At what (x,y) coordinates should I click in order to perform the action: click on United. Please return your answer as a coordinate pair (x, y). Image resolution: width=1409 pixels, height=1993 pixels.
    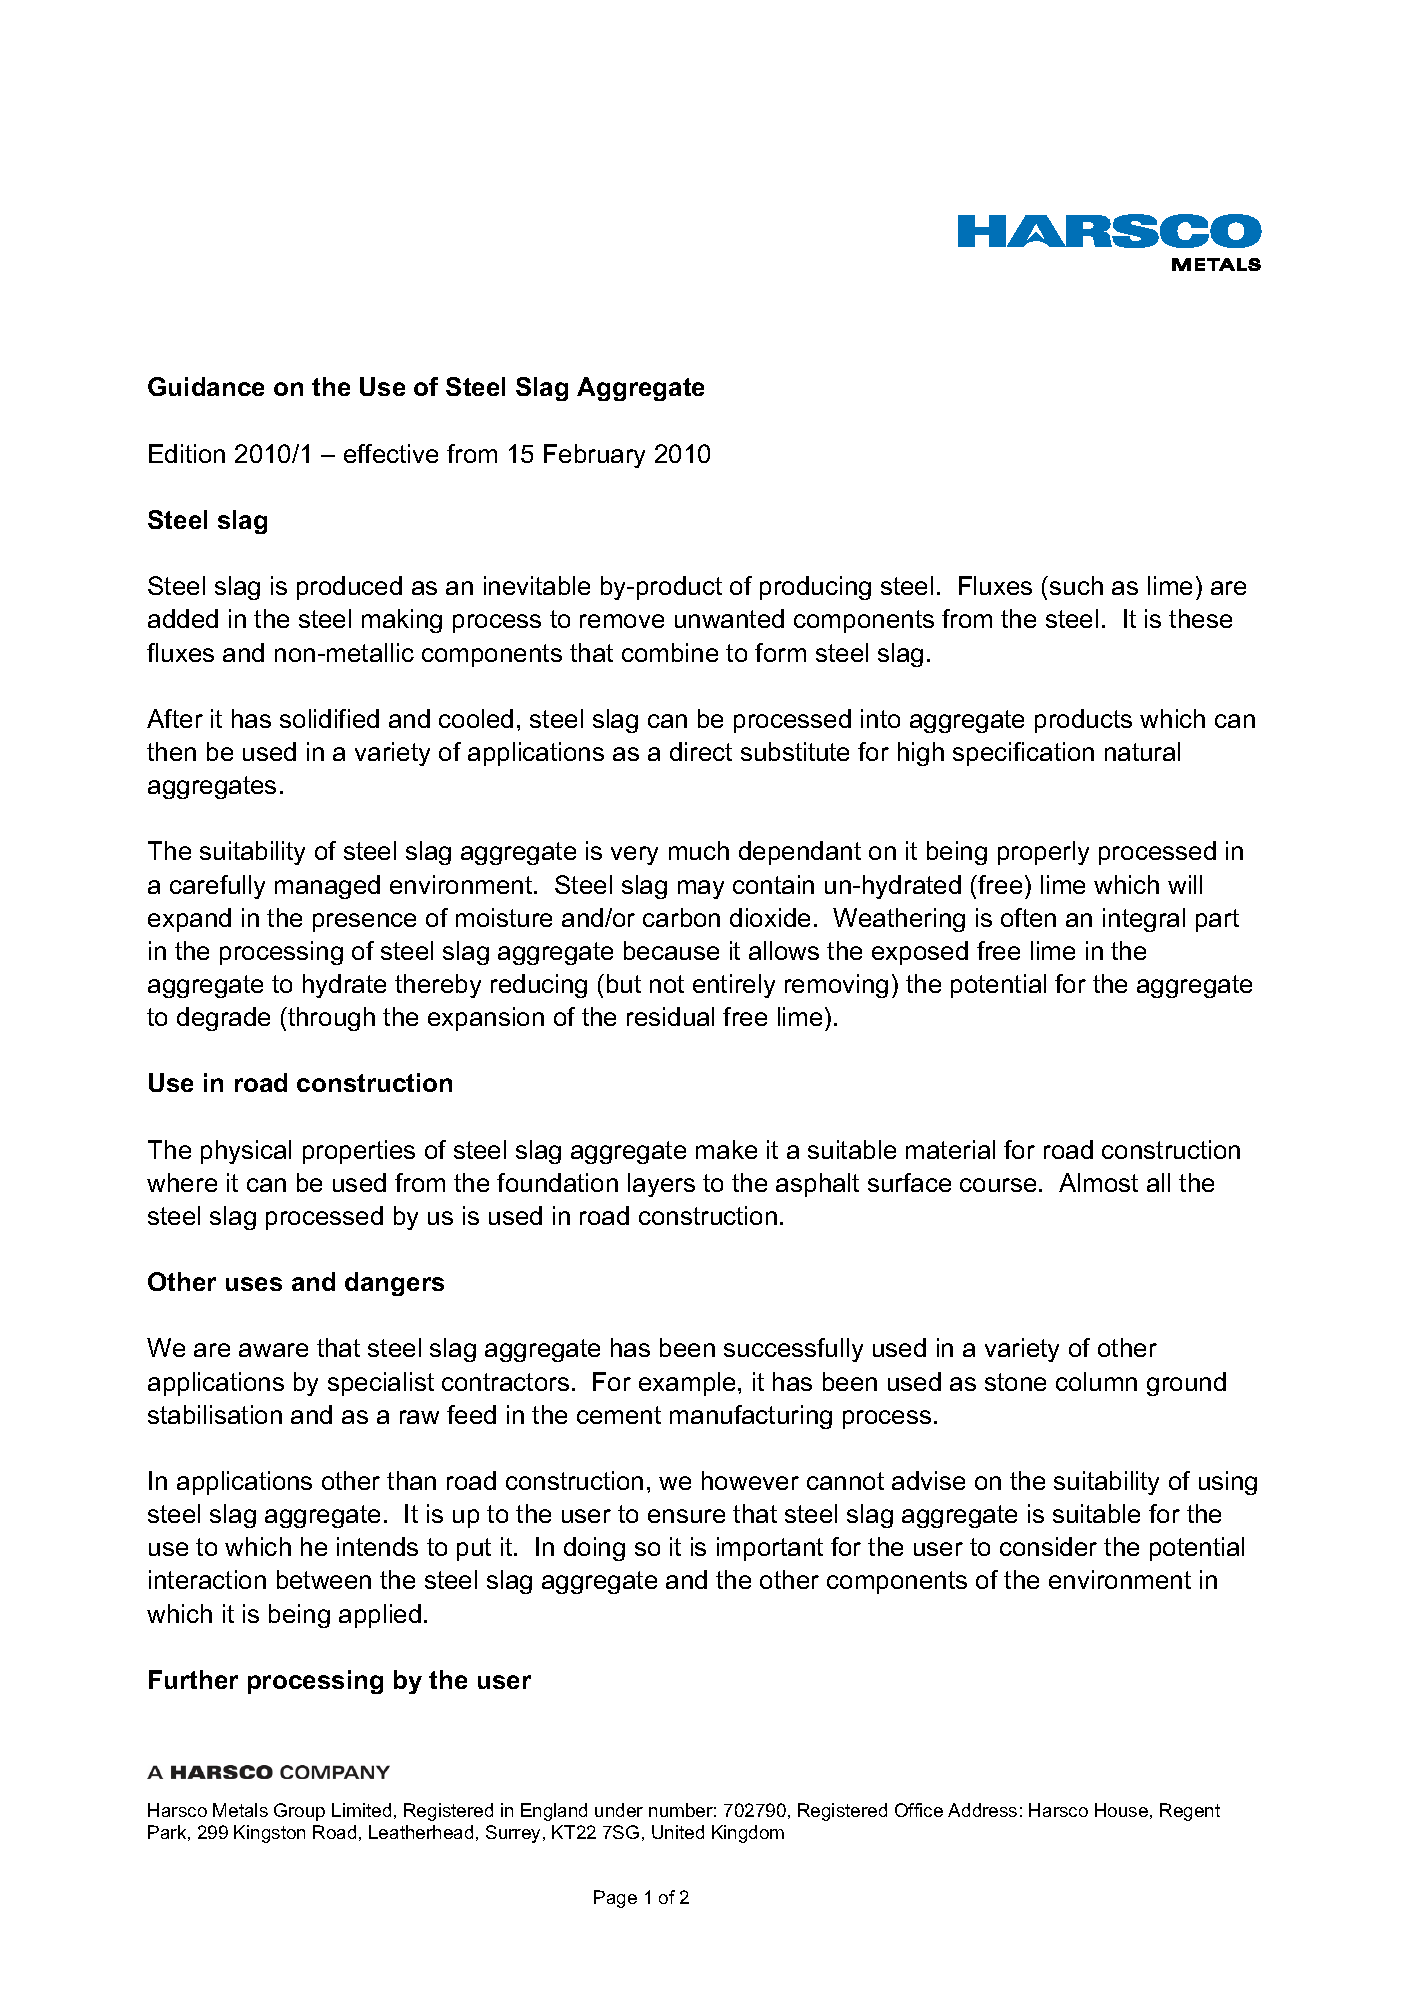
    Looking at the image, I should click on (678, 1832).
